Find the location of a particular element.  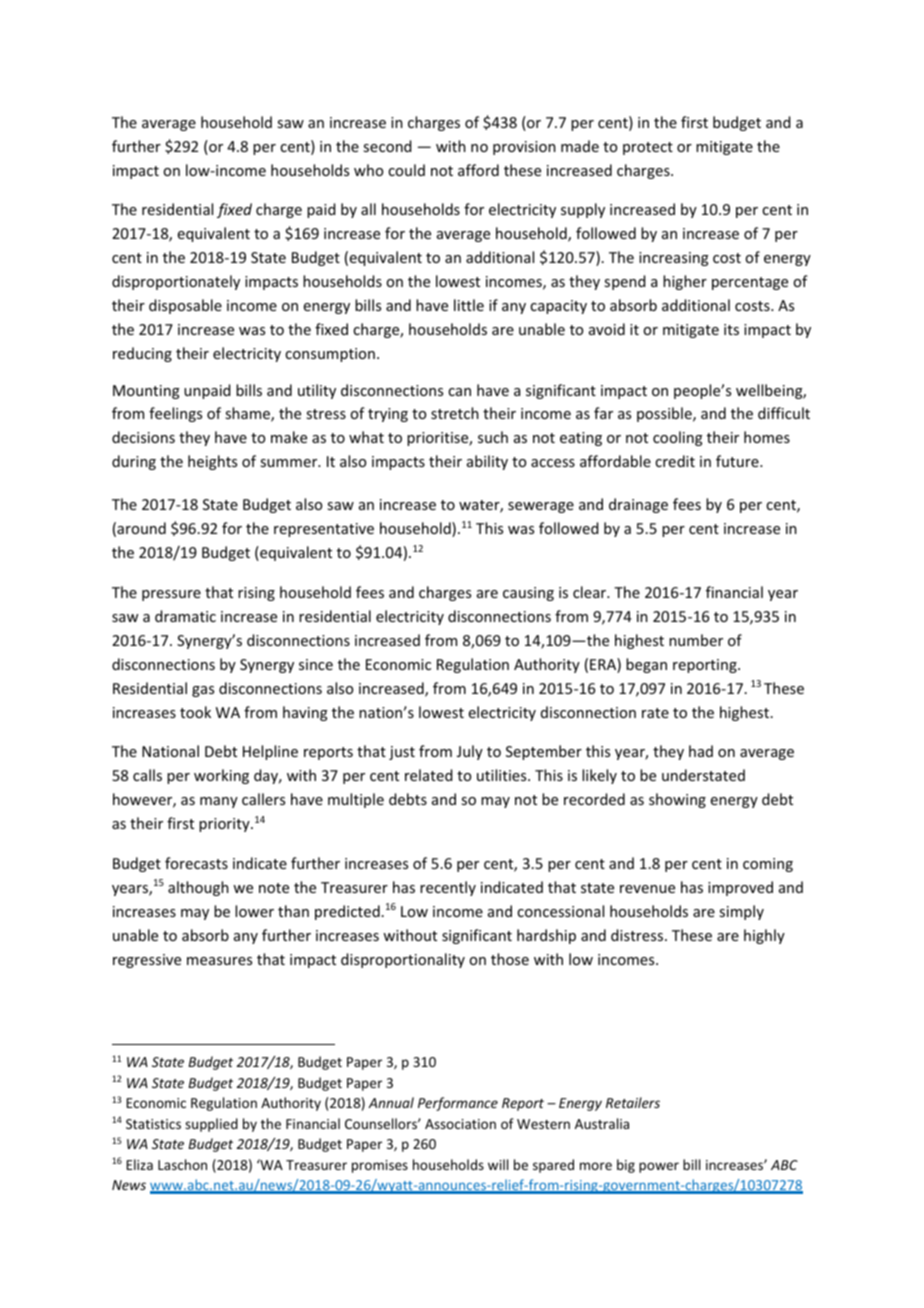

ability is located at coordinates (487, 462).
